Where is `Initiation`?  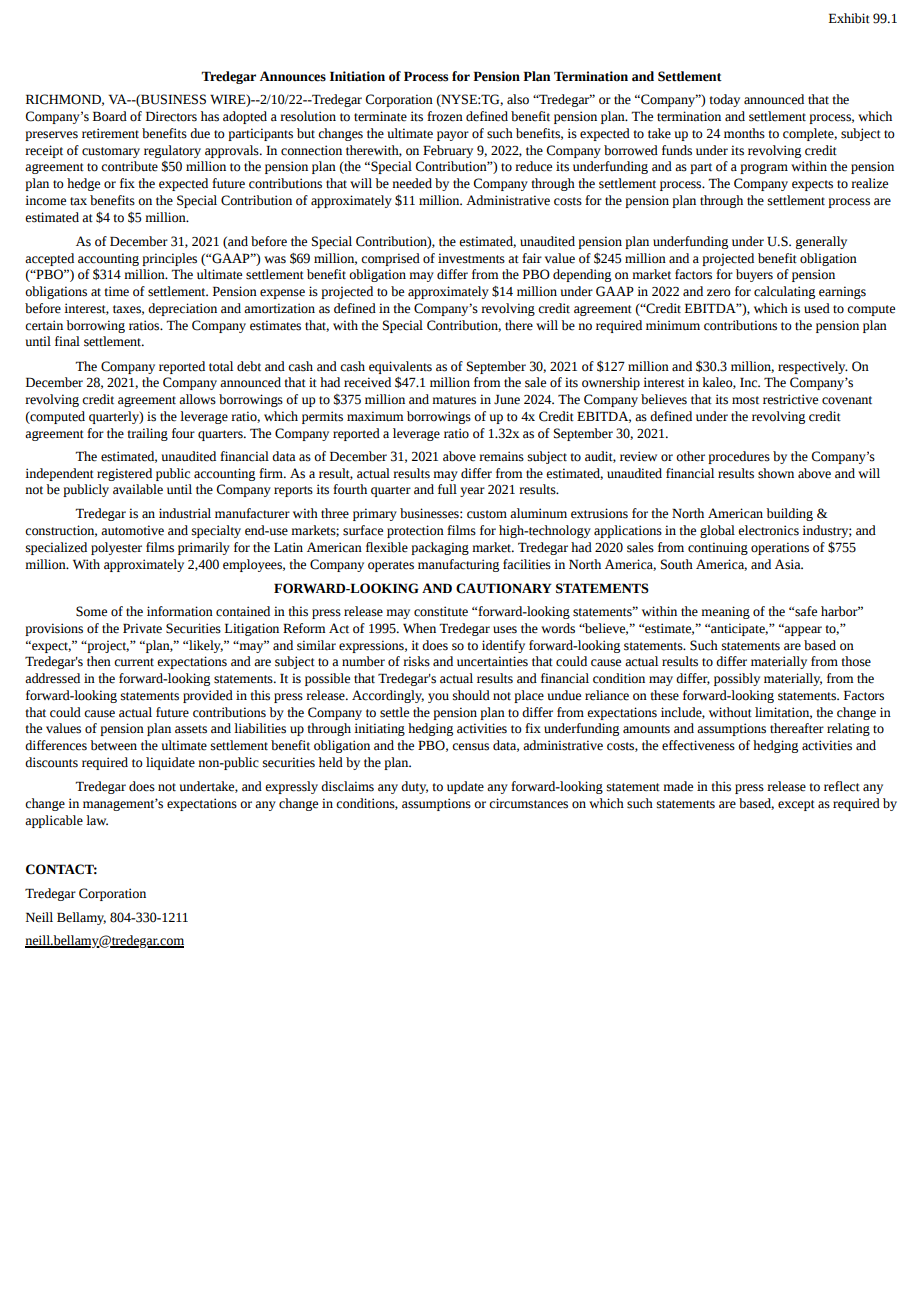
Initiation is located at coordinates (357, 76).
